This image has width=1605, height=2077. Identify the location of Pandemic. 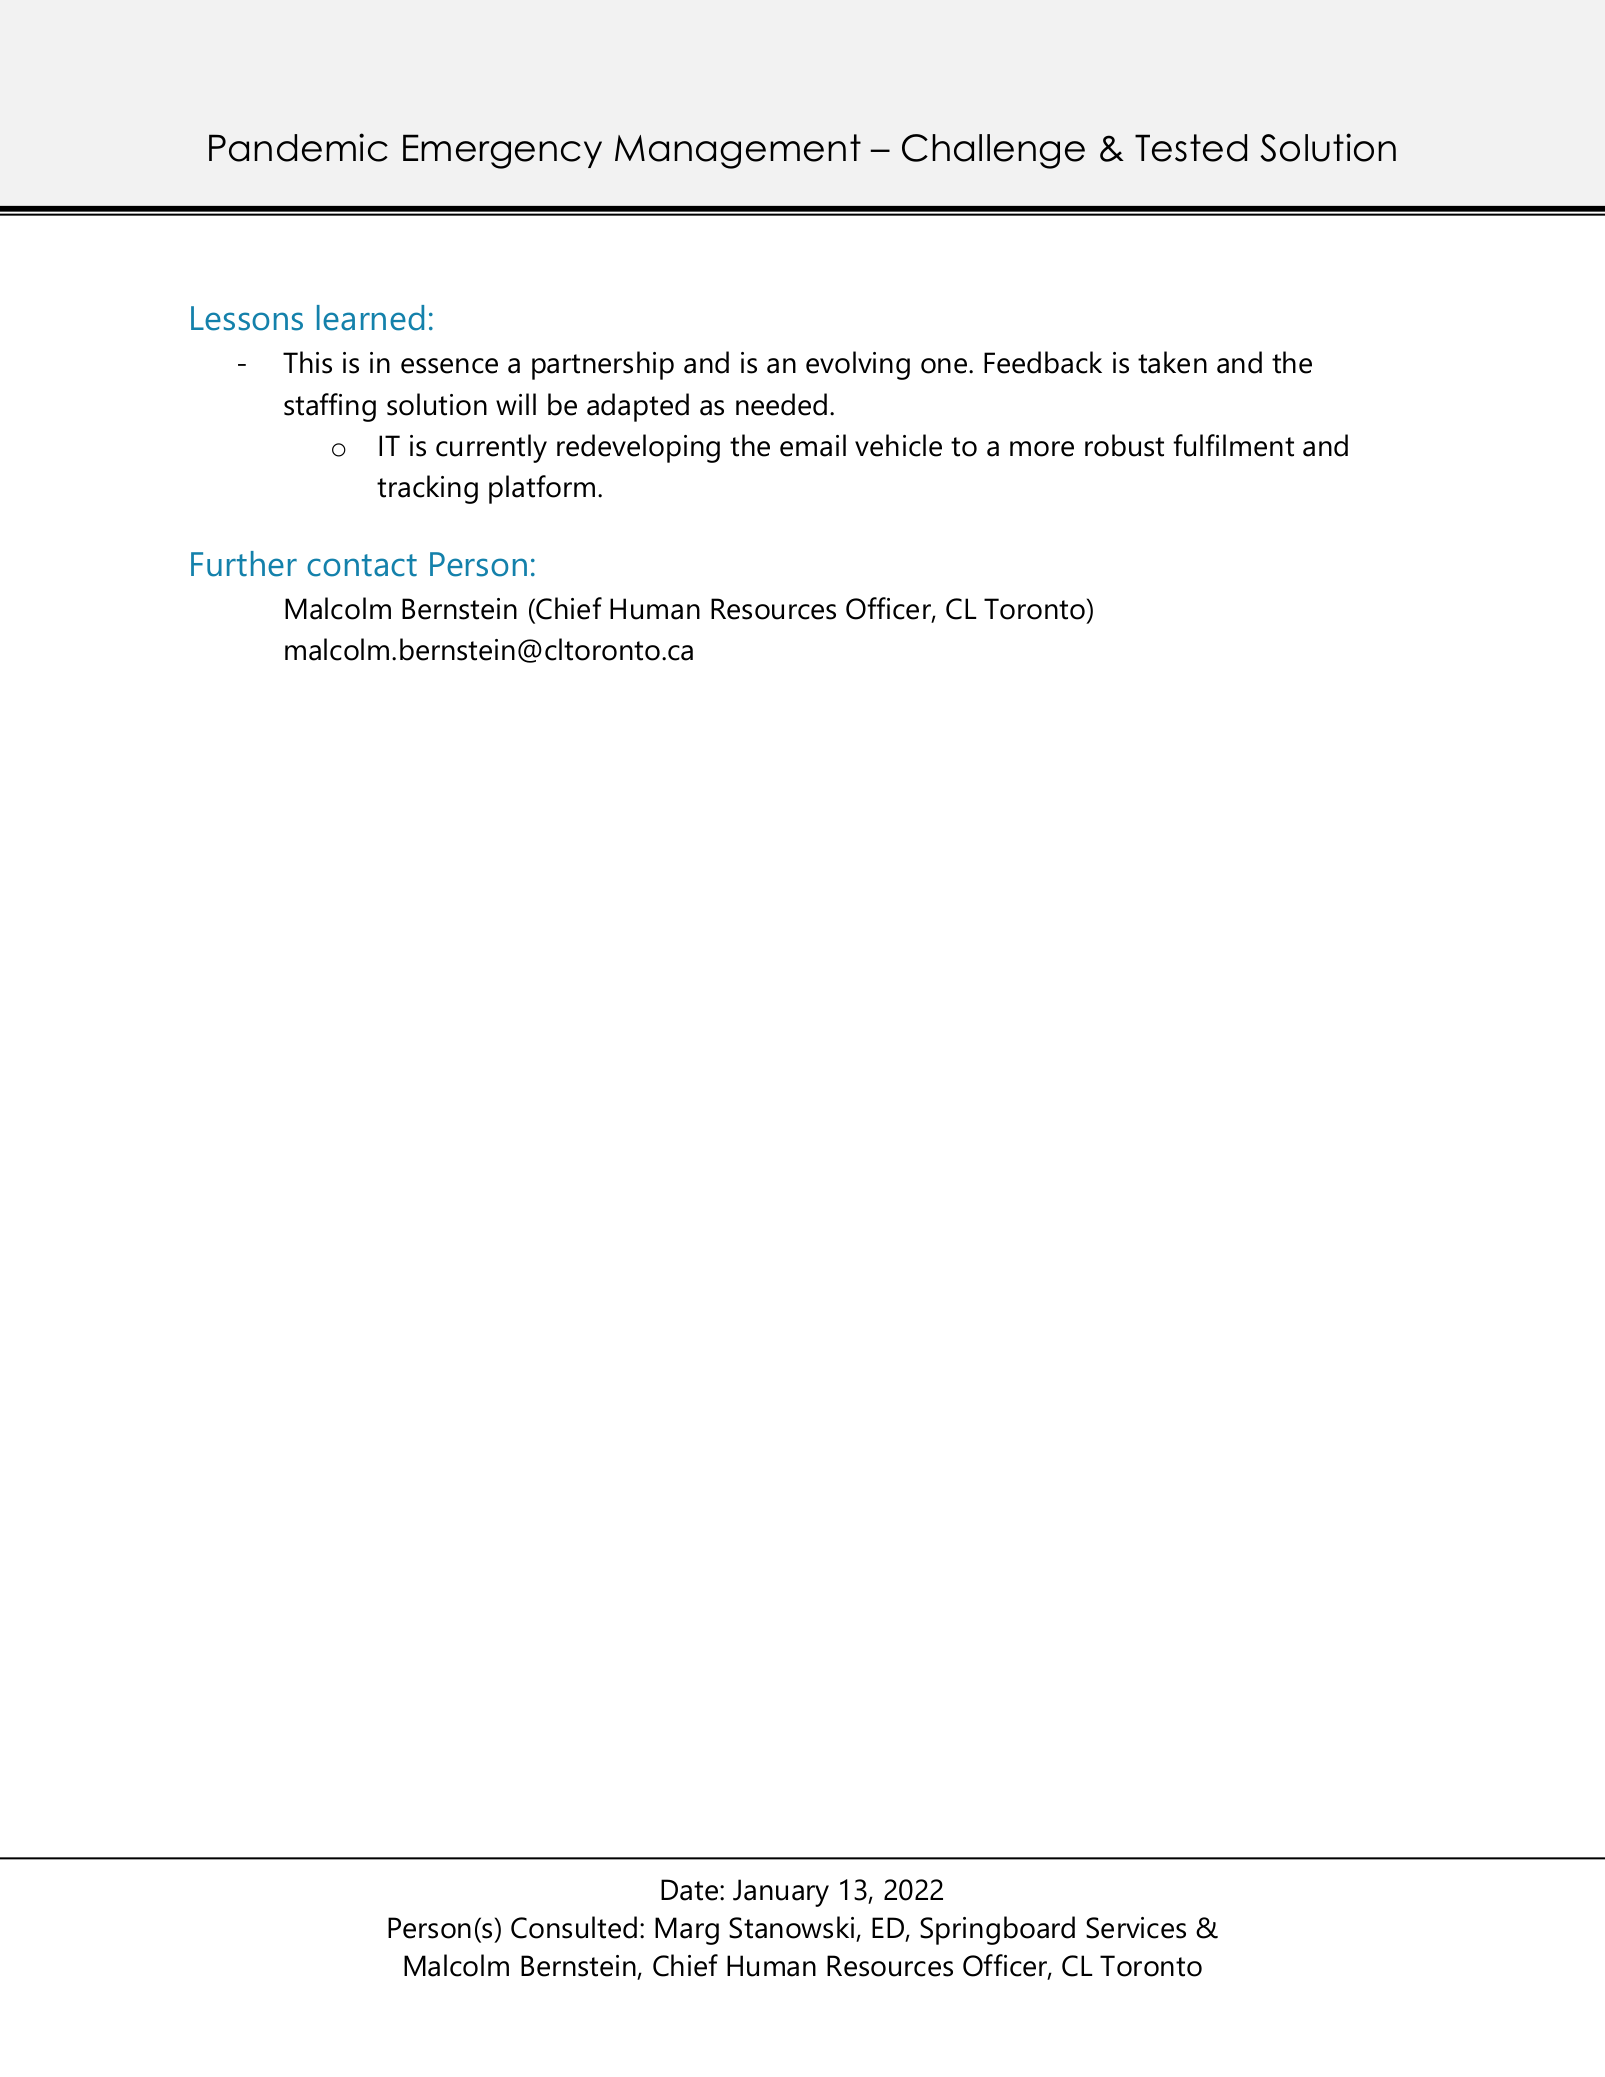
(298, 147).
